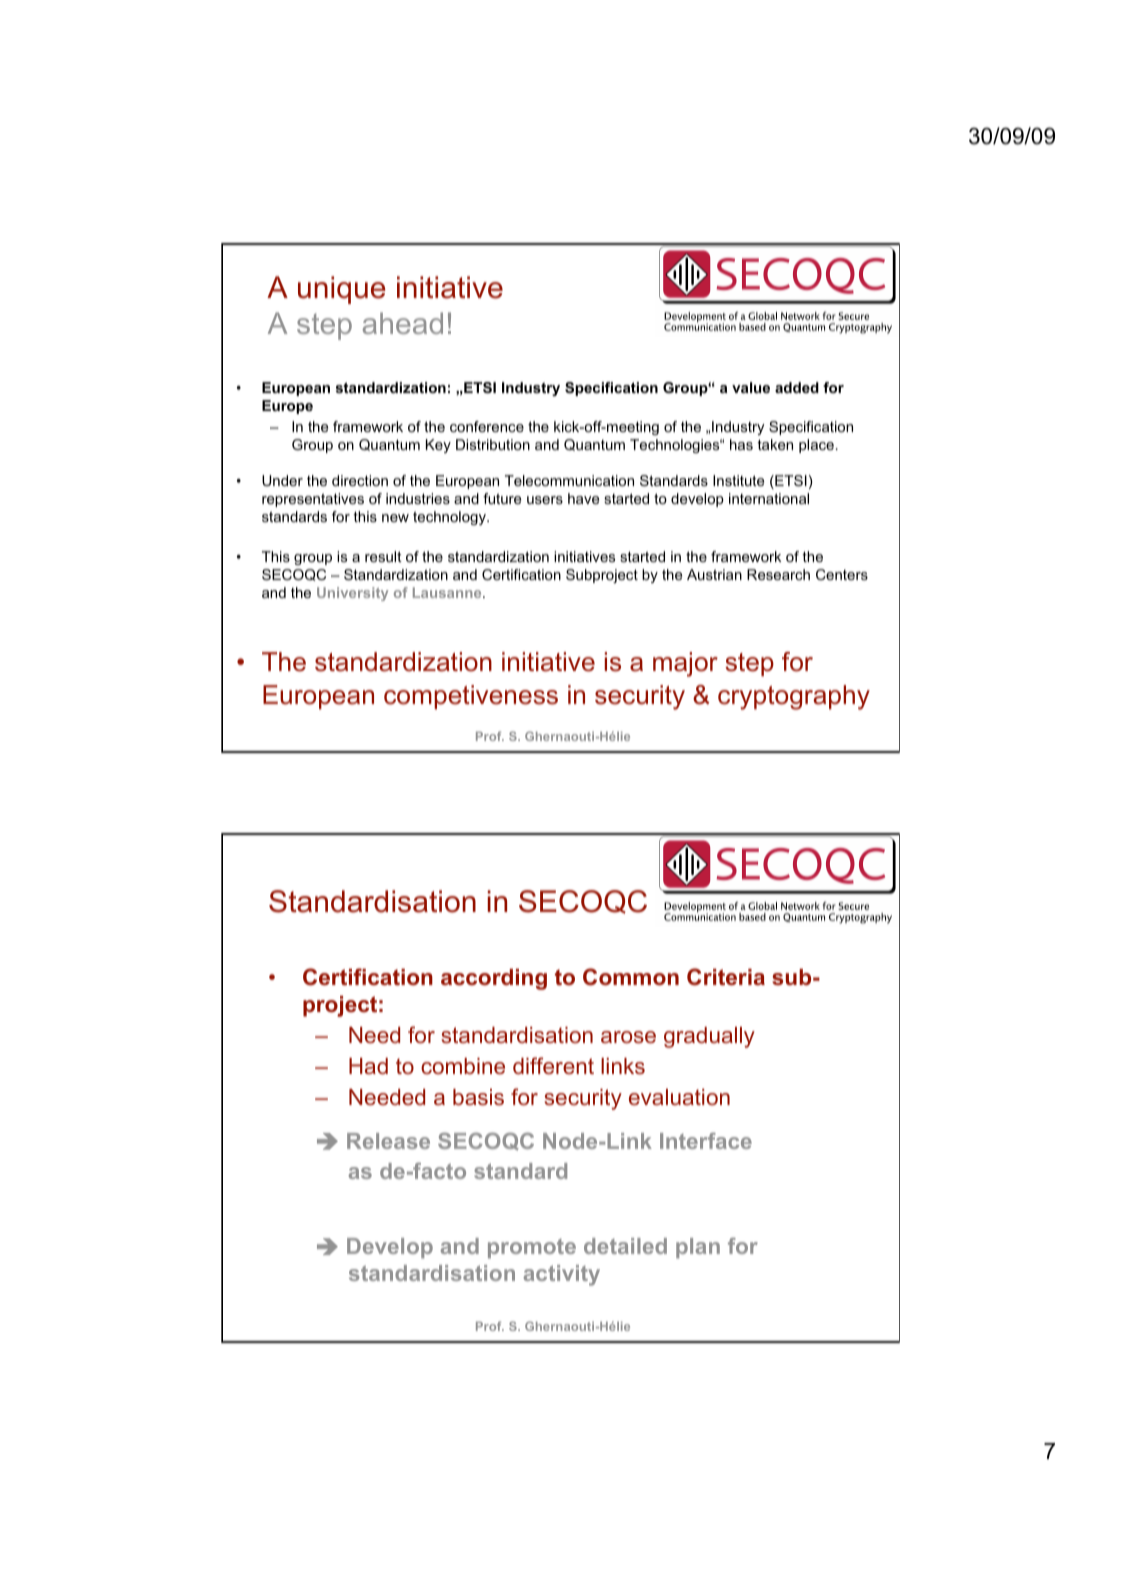 This image has width=1121, height=1586. What do you see at coordinates (553, 1065) in the image?
I see `different` at bounding box center [553, 1065].
